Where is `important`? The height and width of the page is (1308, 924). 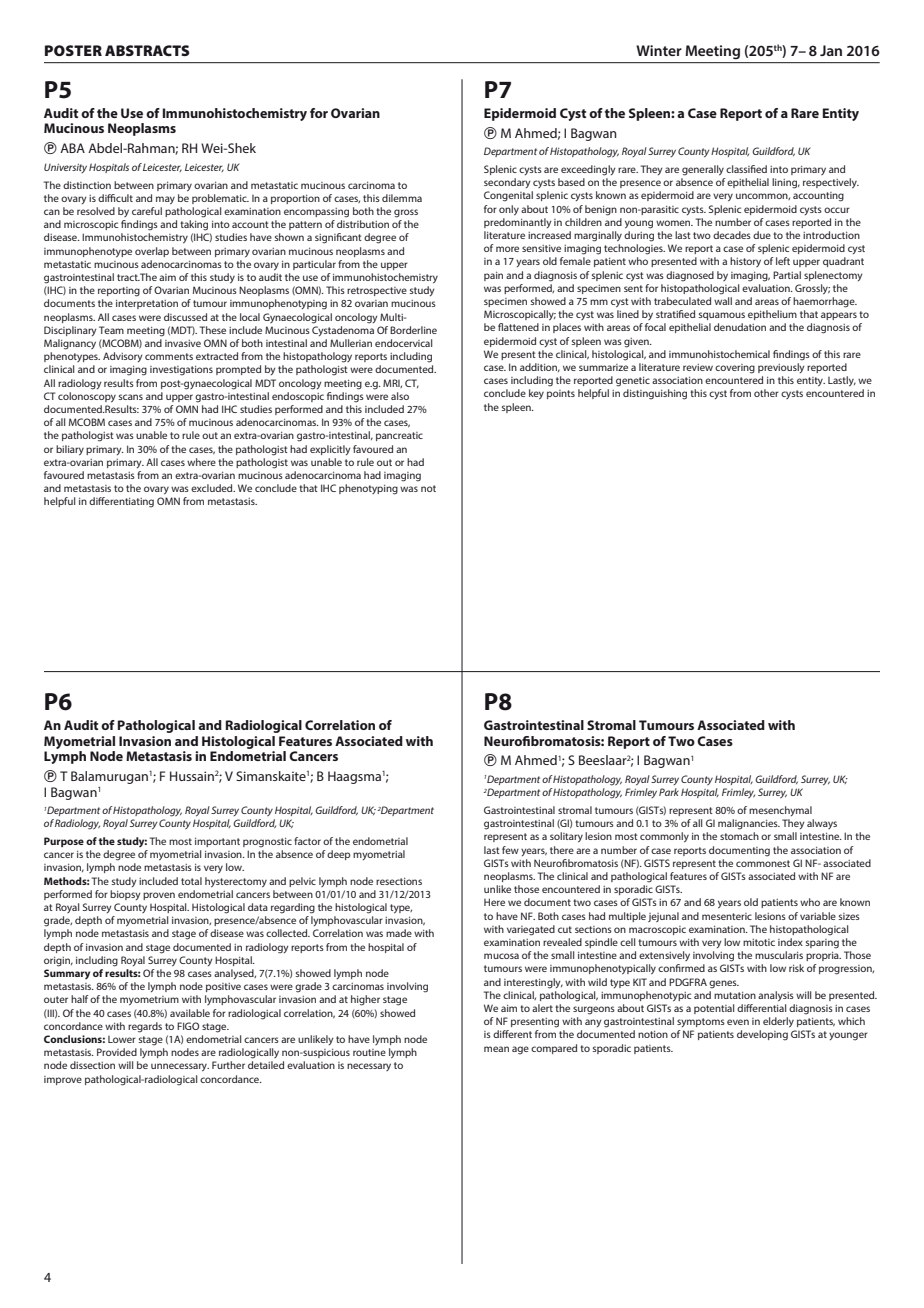 important is located at coordinates (217, 842).
